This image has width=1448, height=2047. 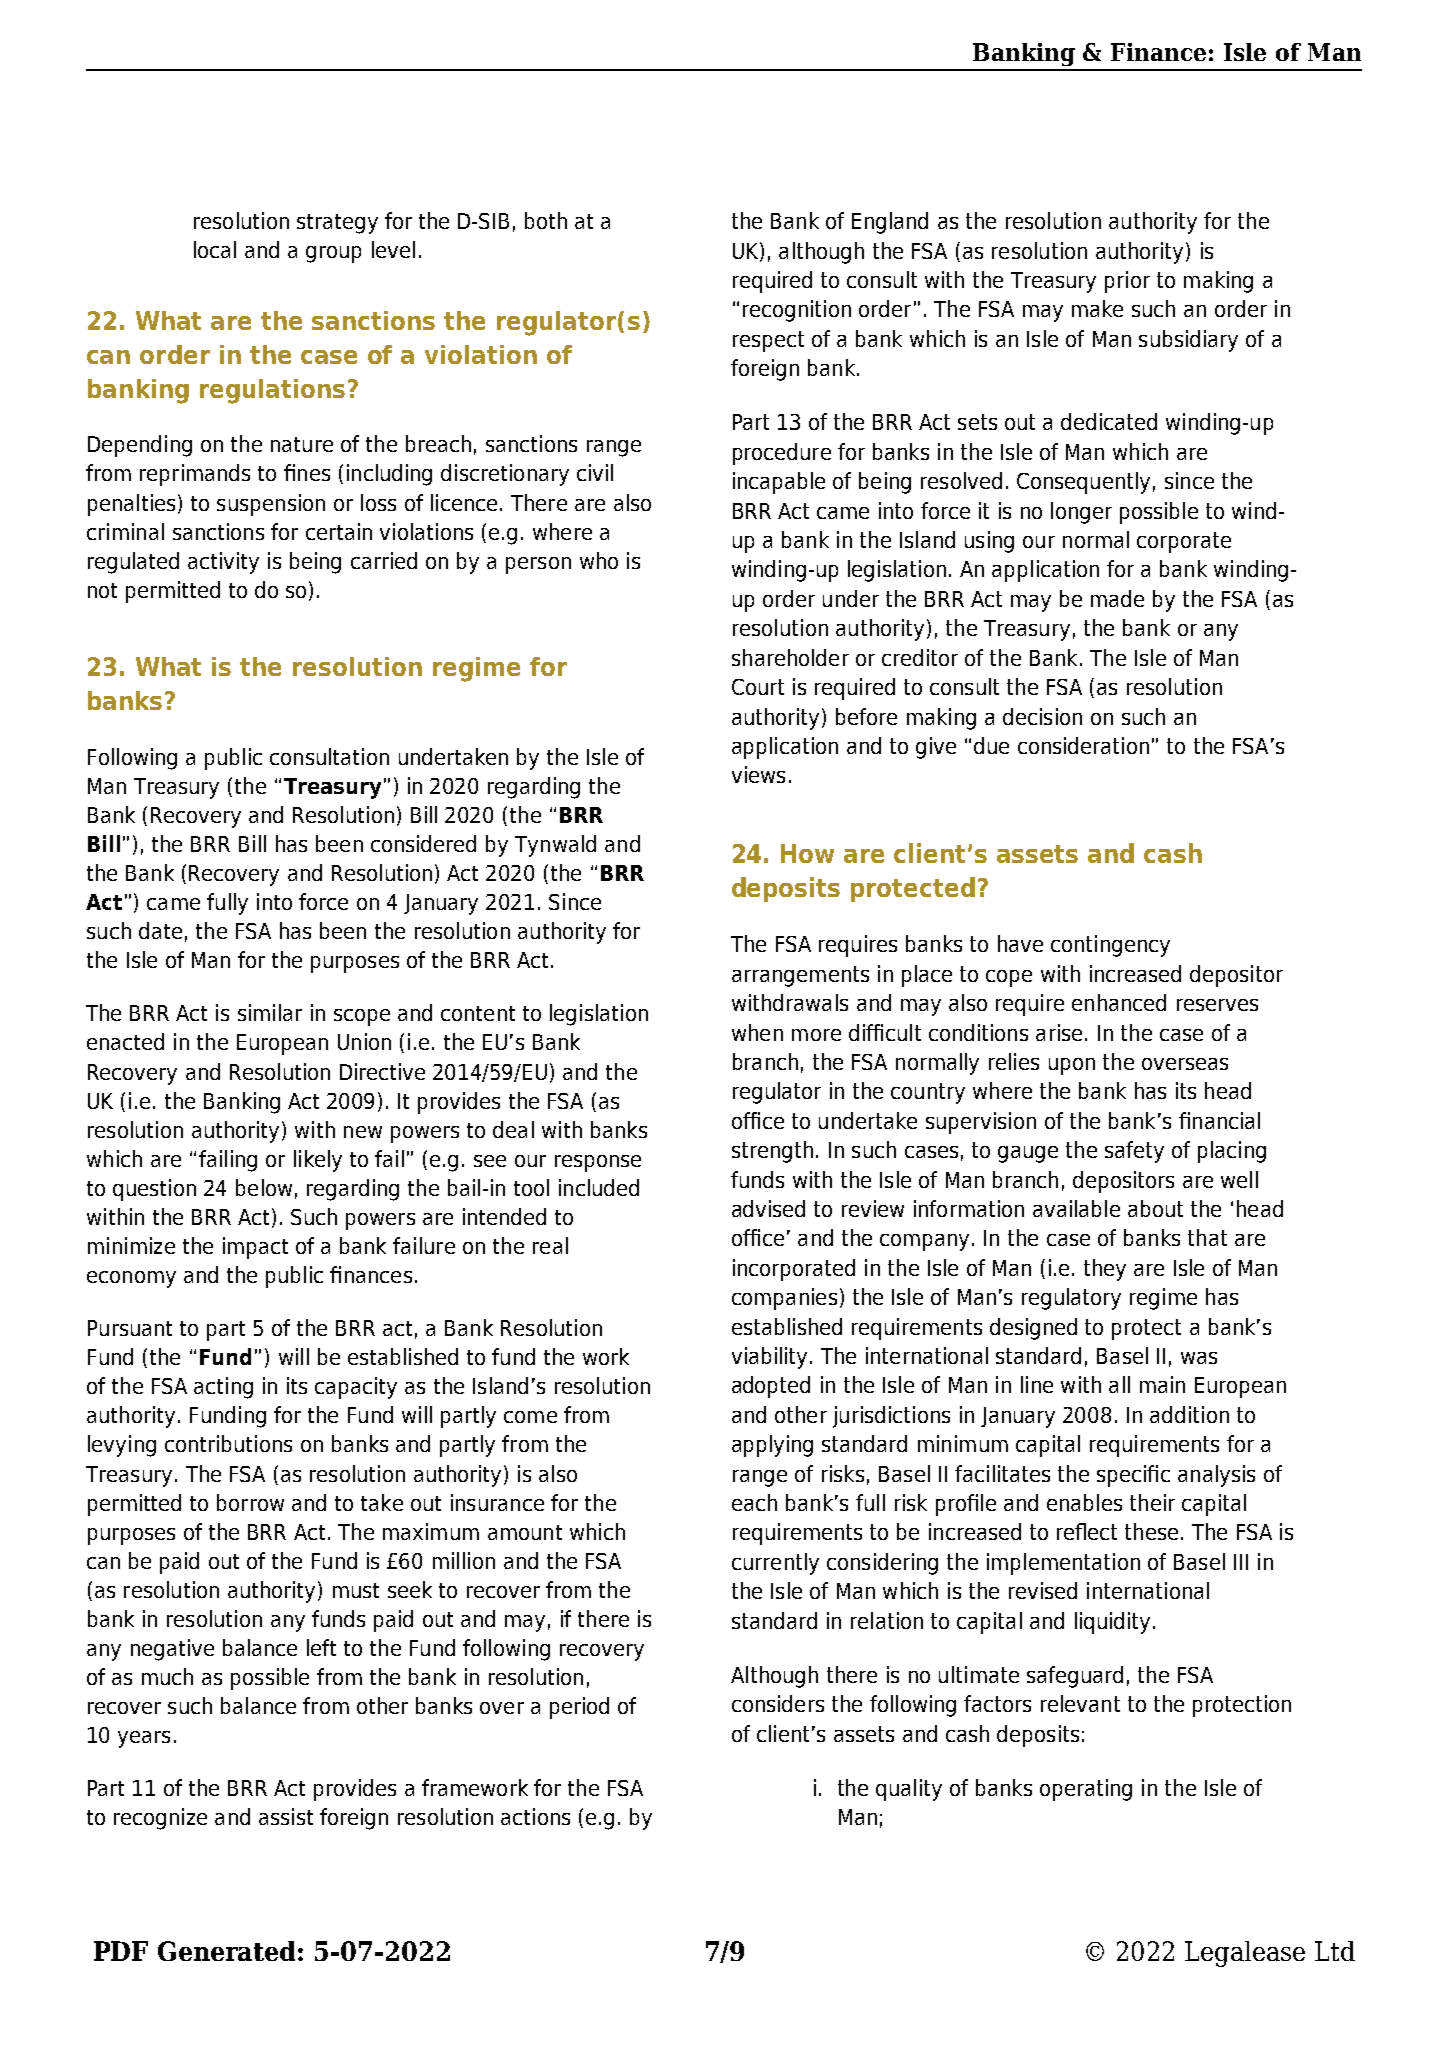 What do you see at coordinates (797, 311) in the image?
I see `recognition` at bounding box center [797, 311].
